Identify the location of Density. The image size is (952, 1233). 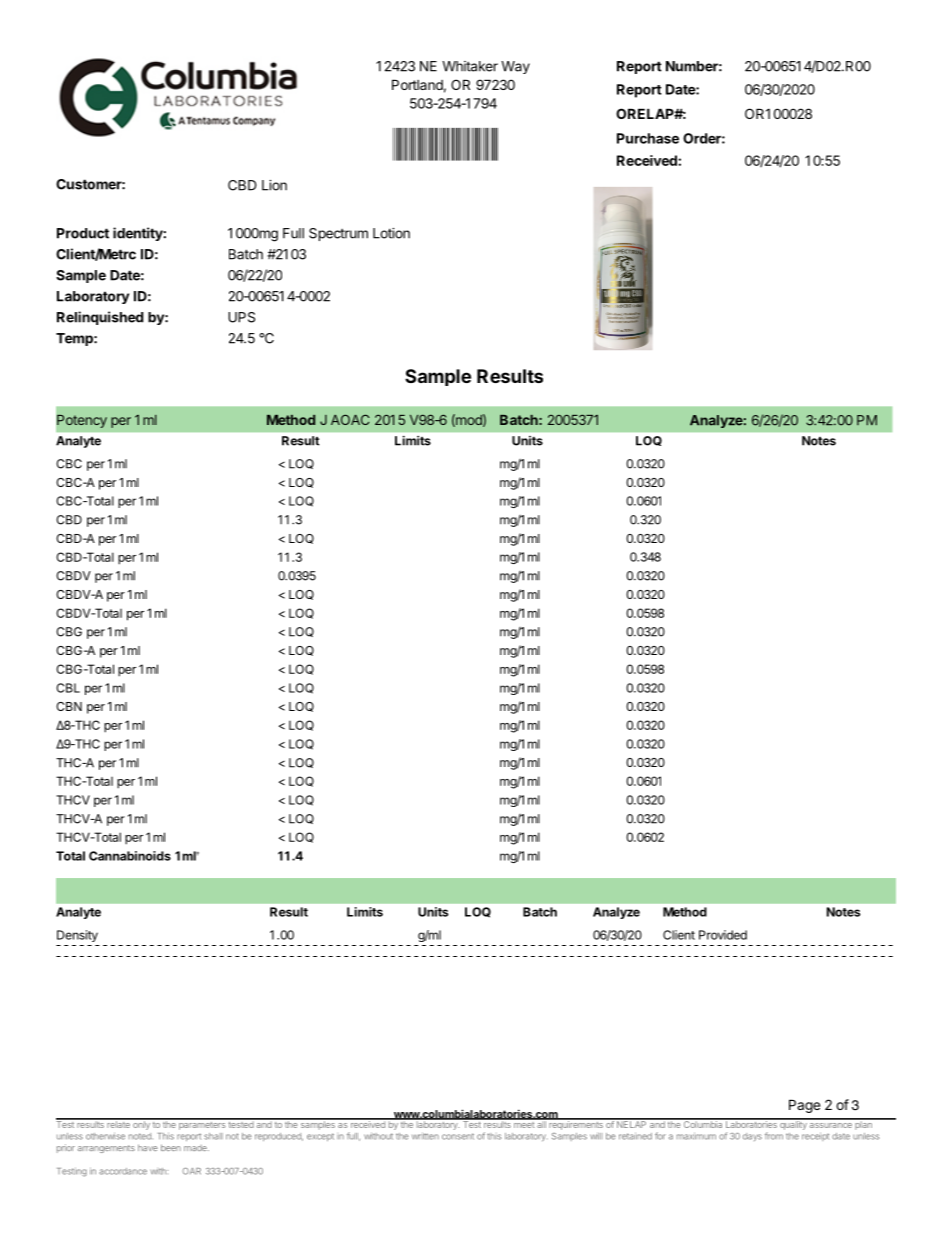
(77, 936).
